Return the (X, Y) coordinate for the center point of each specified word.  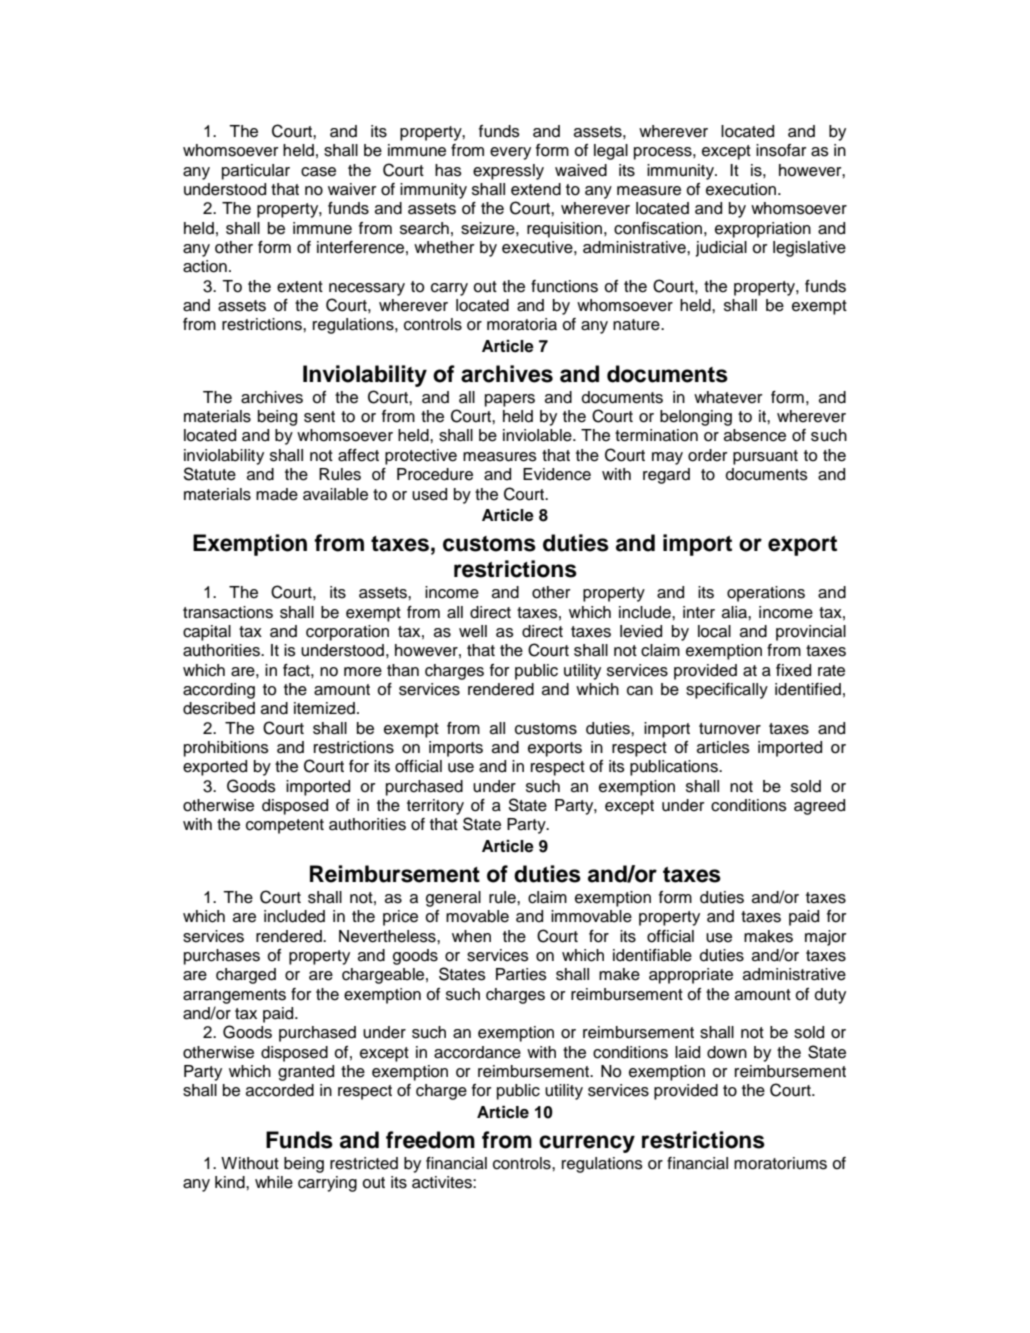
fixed (793, 670)
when (471, 936)
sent (319, 417)
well (473, 631)
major (825, 938)
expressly (508, 172)
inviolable (538, 435)
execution (742, 189)
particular (256, 172)
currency (587, 1144)
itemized (324, 708)
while (274, 1182)
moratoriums (780, 1163)
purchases (222, 957)
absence (755, 435)
